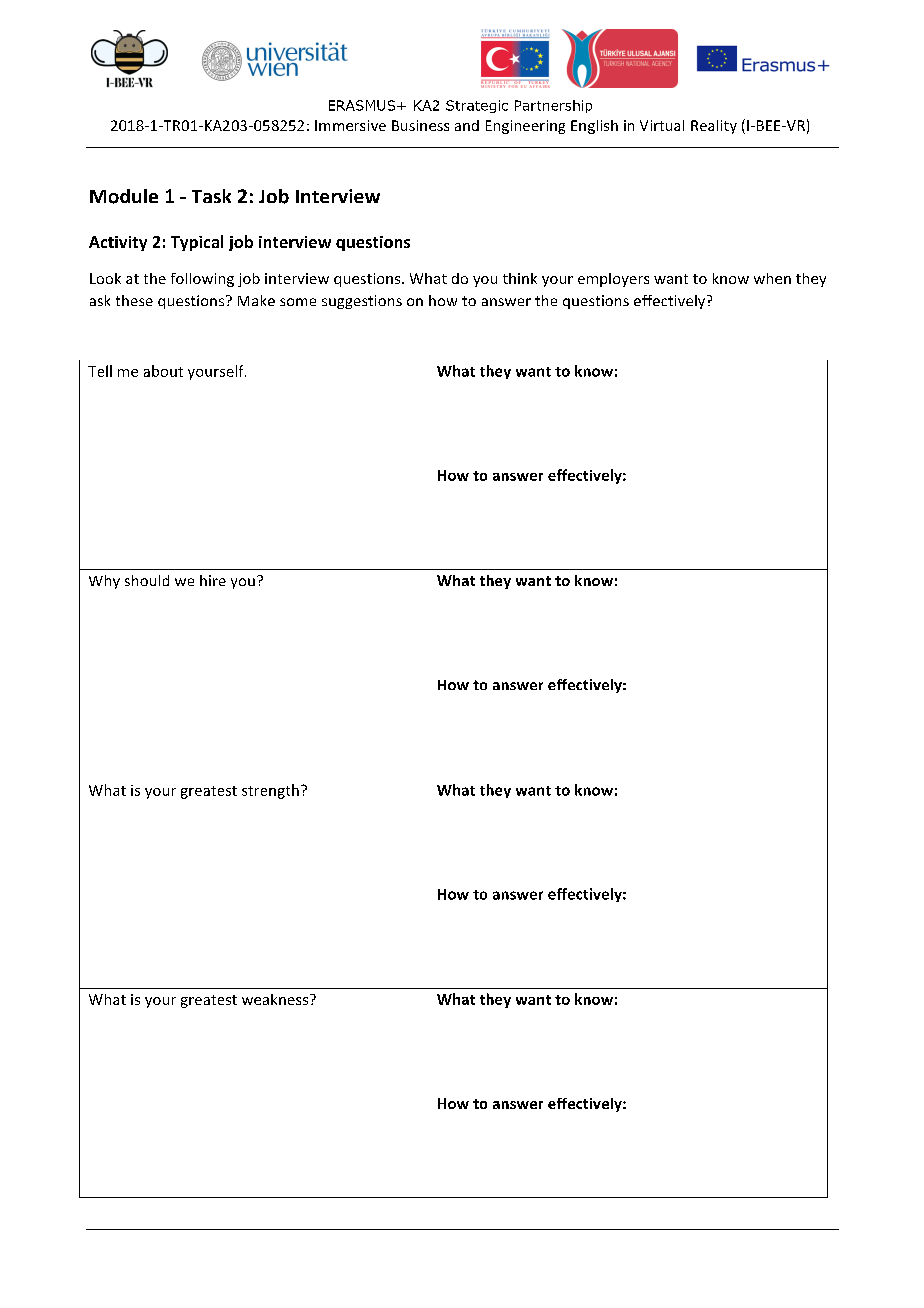 The image size is (924, 1308). I want to click on about, so click(163, 371).
